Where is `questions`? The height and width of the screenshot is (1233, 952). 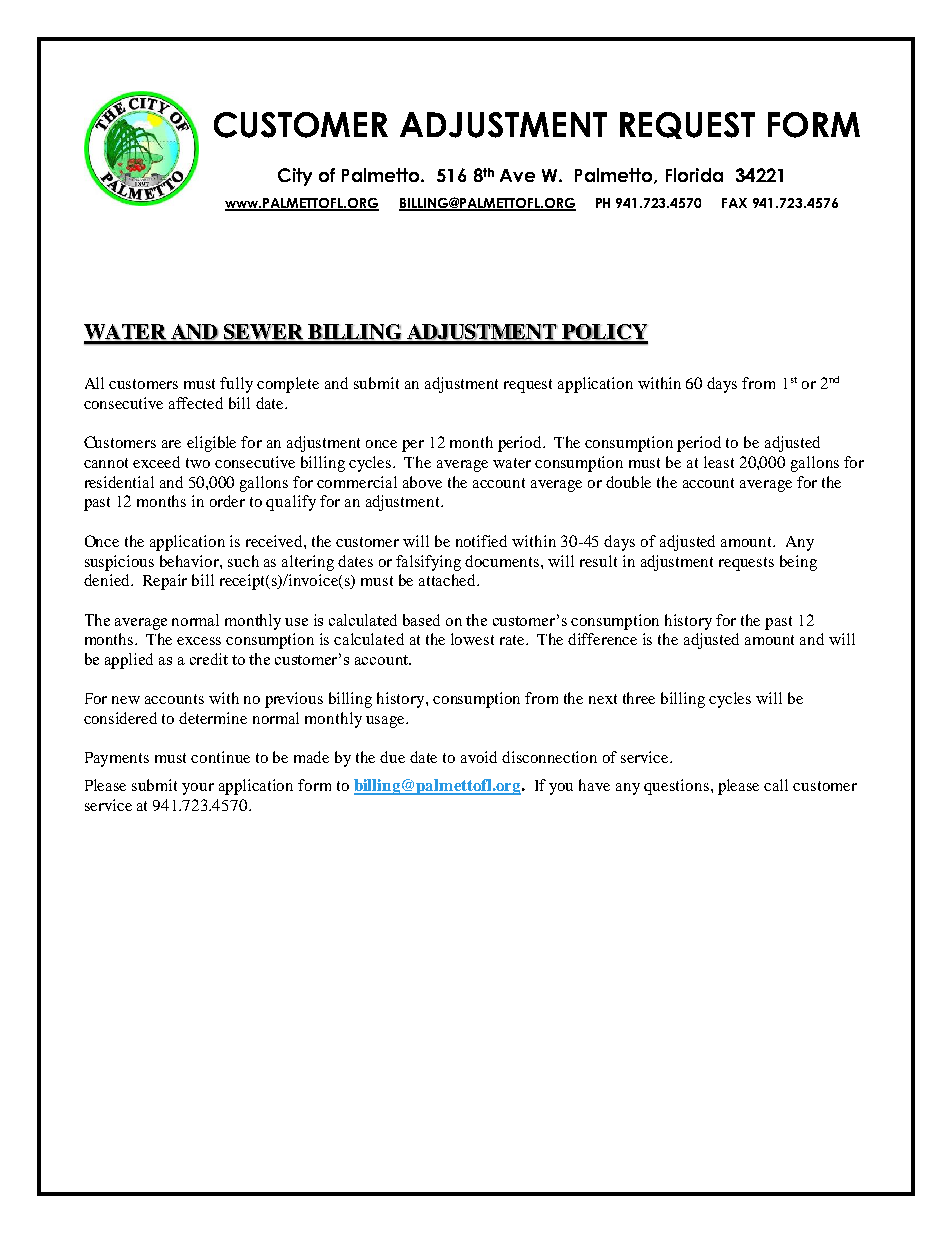
questions is located at coordinates (676, 787).
